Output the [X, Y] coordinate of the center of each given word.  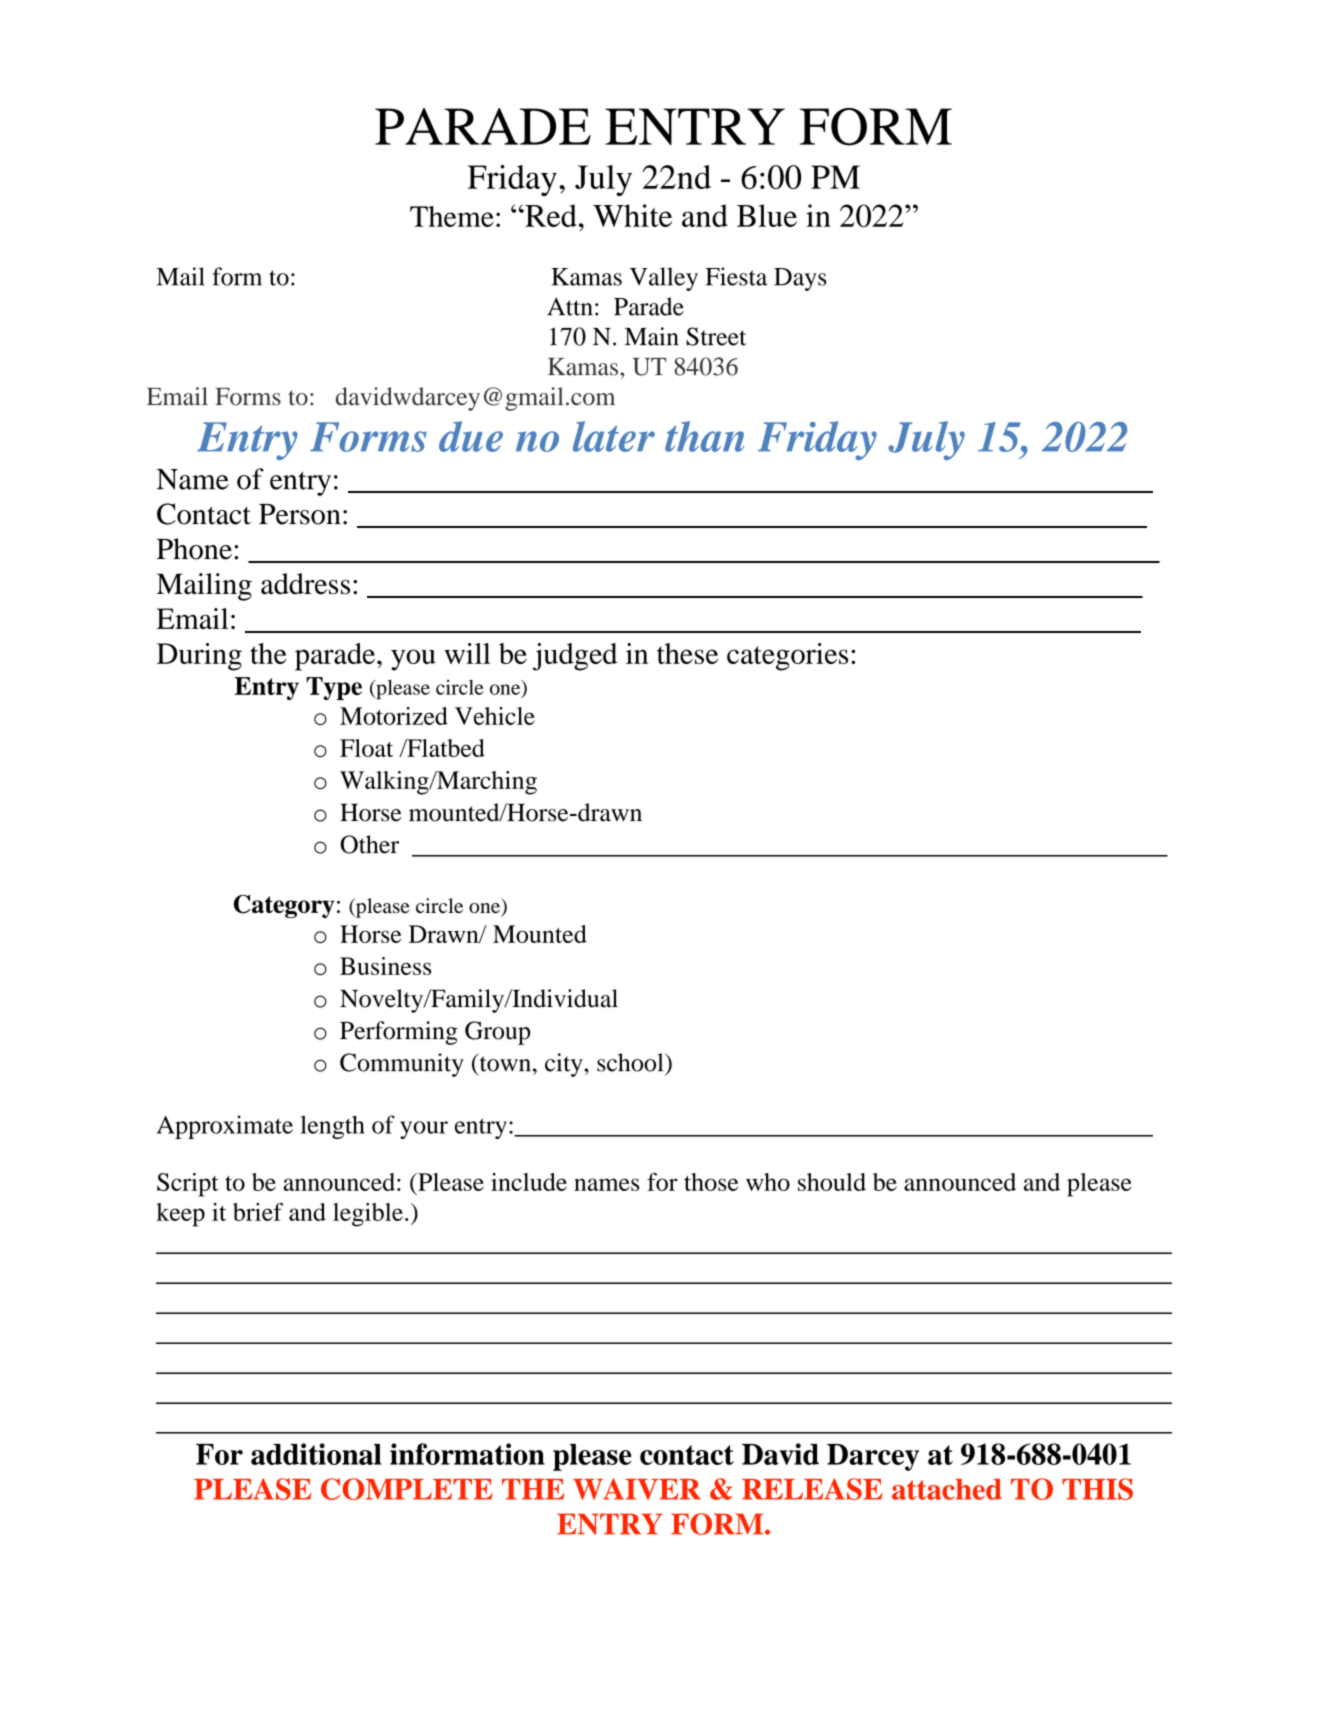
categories [787, 657]
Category [284, 906]
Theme [452, 216]
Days [800, 279]
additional [316, 1454]
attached [947, 1489]
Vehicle [495, 716]
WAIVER [637, 1489]
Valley [664, 279]
